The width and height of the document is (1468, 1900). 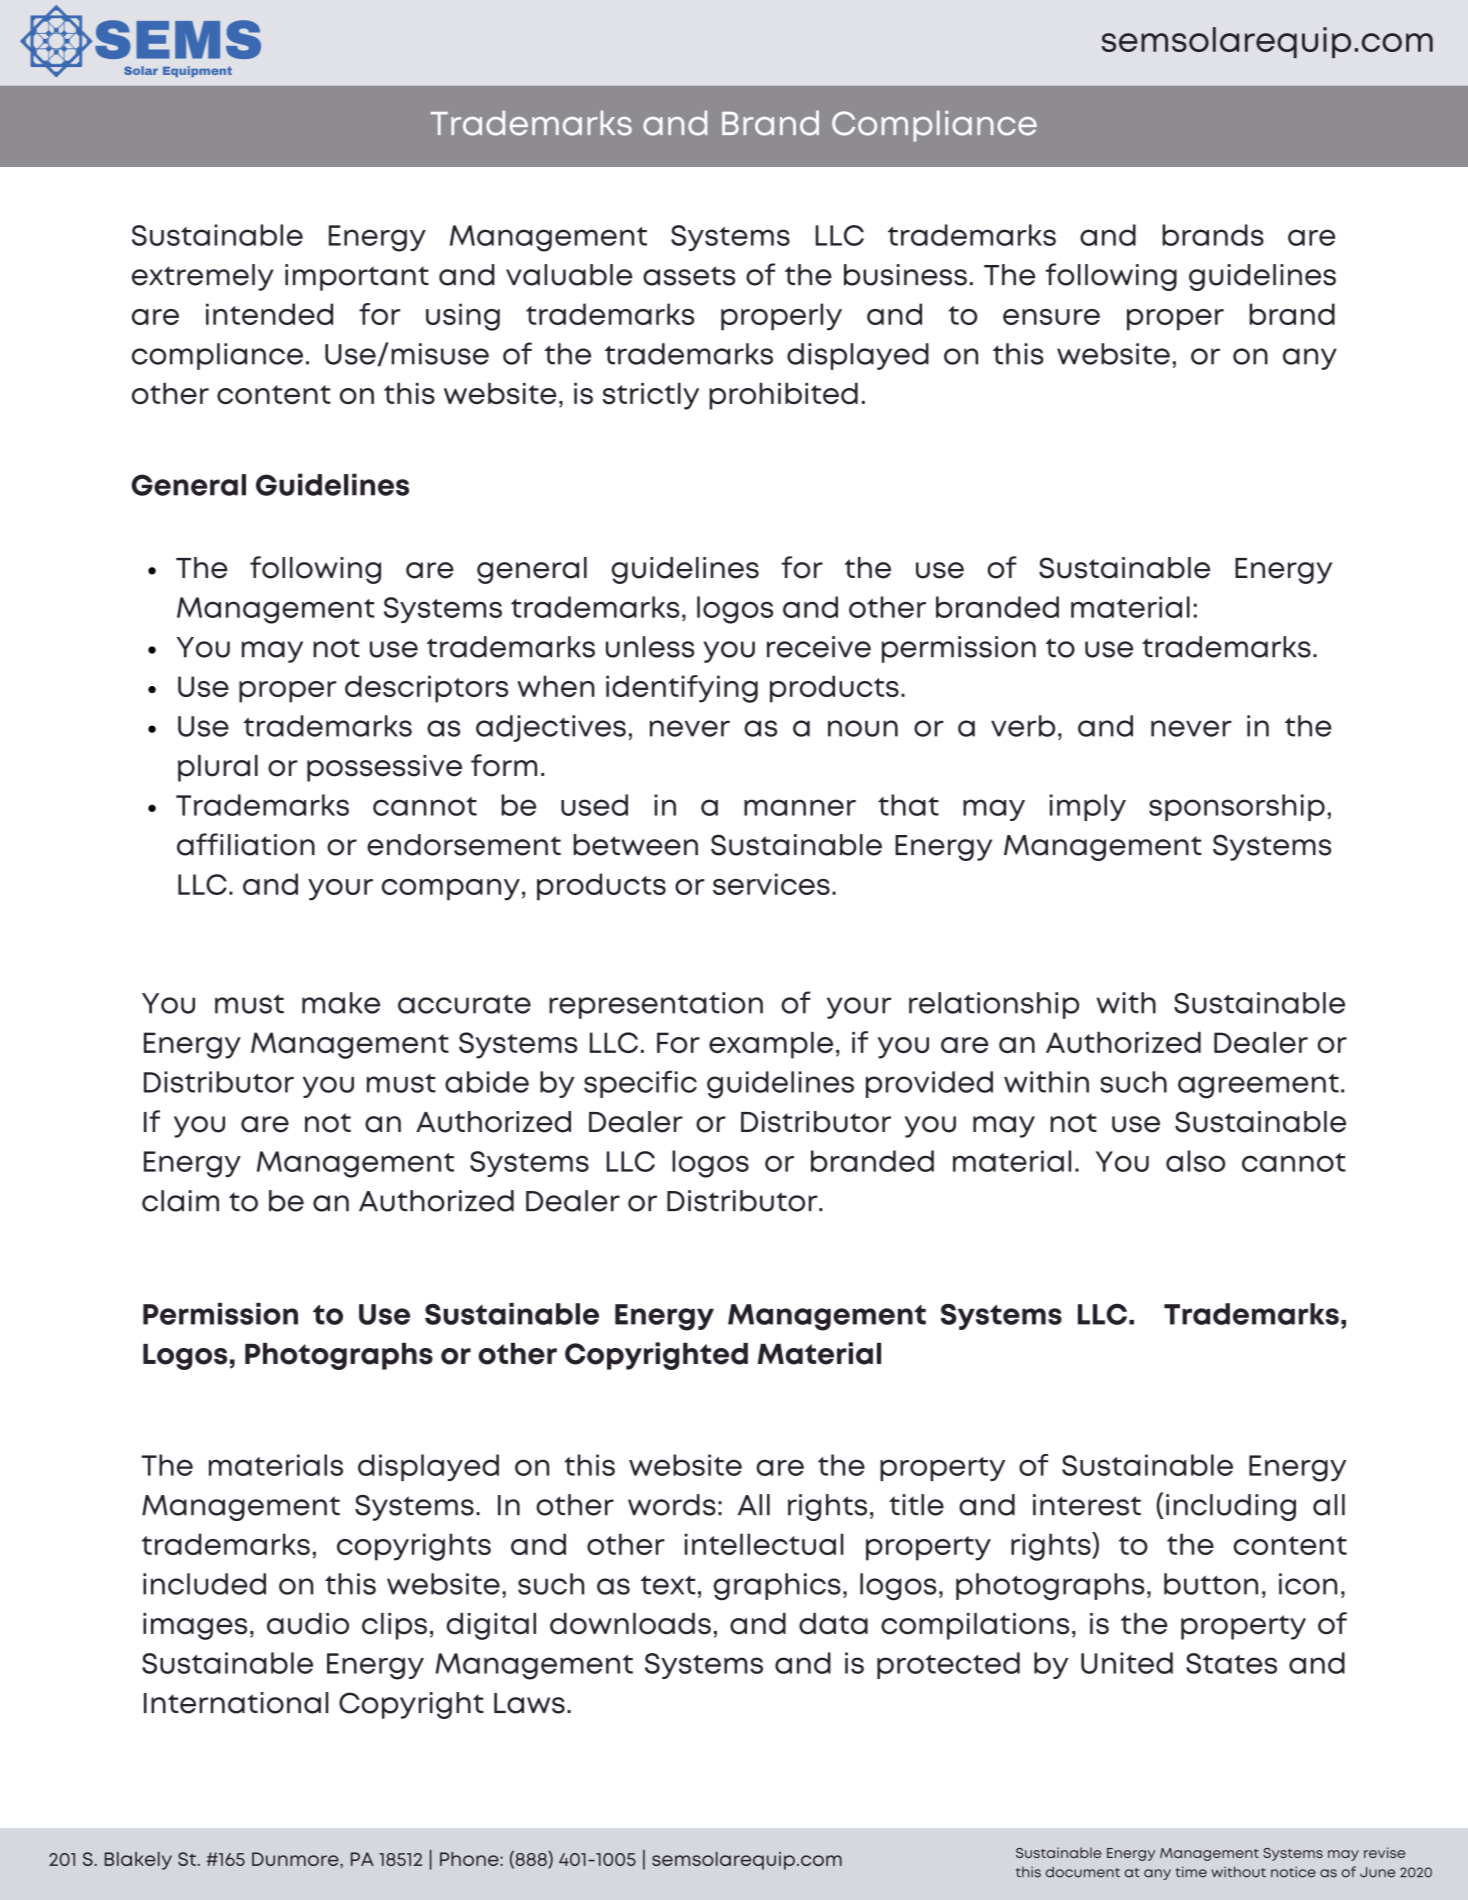 I want to click on make, so click(x=341, y=1003).
